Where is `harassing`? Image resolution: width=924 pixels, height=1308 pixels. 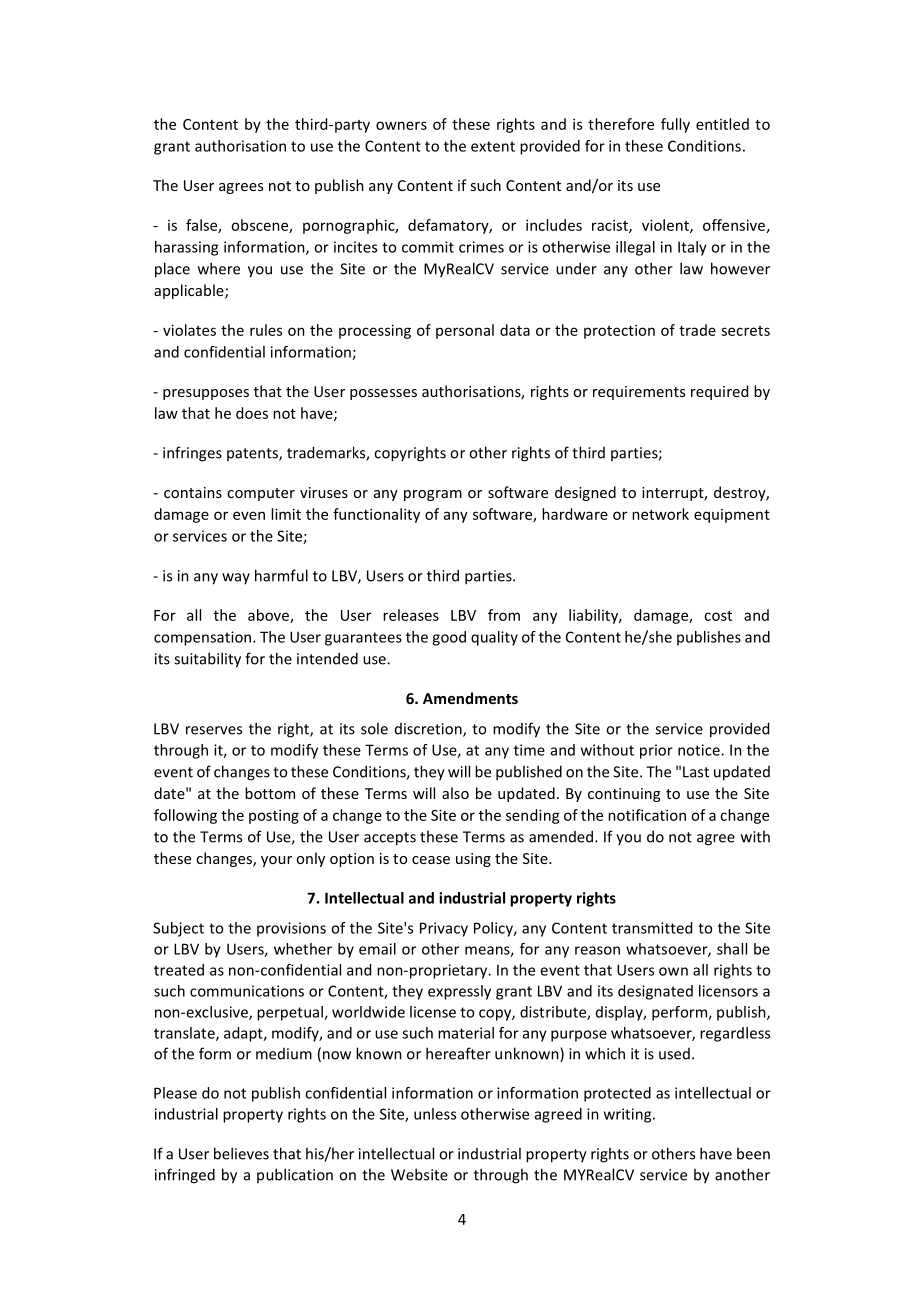 harassing is located at coordinates (186, 248).
